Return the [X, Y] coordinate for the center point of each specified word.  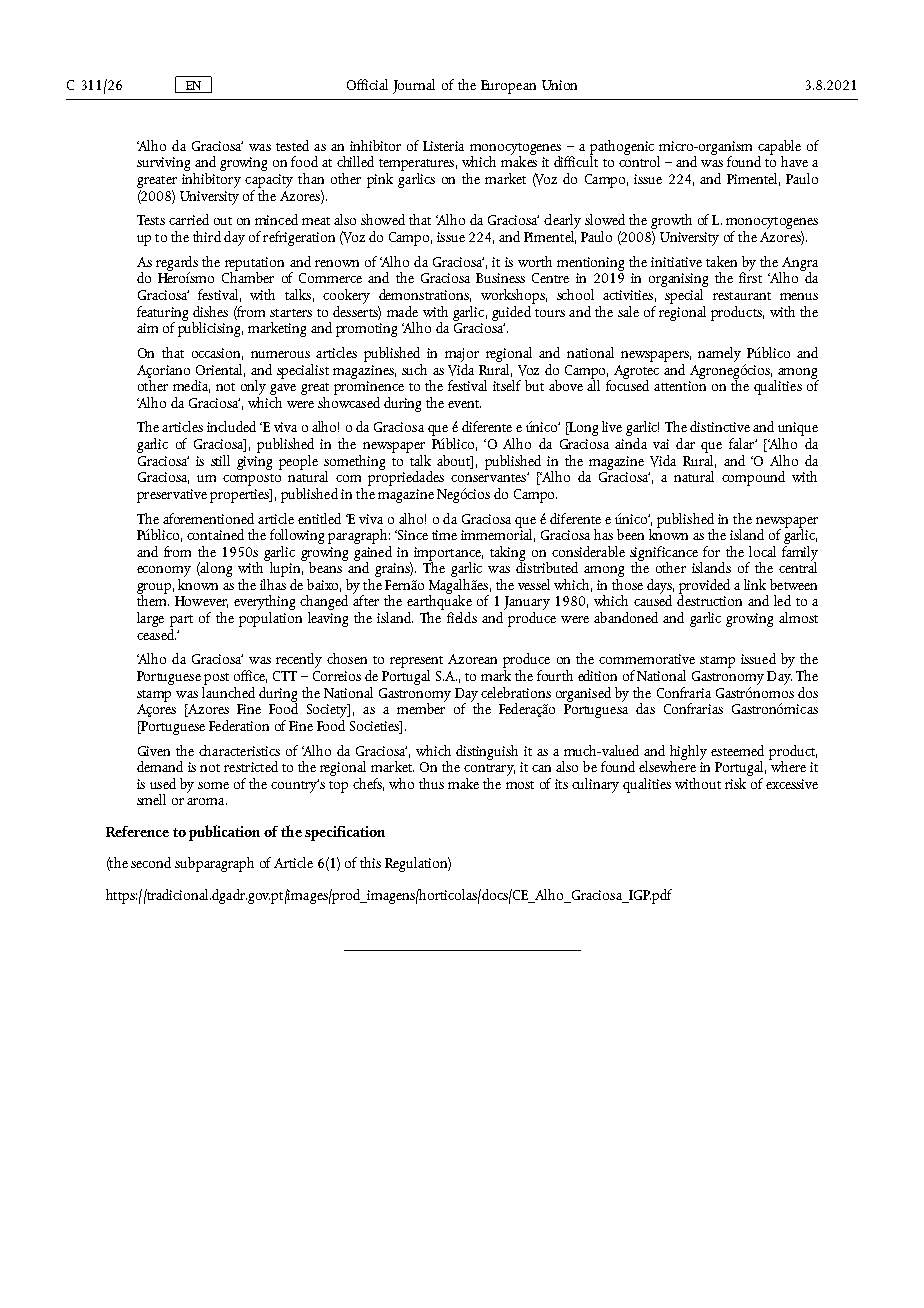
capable [779, 148]
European [508, 87]
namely [719, 354]
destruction [709, 599]
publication [224, 833]
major [462, 355]
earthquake [439, 603]
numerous [280, 354]
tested [292, 145]
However [201, 602]
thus [431, 783]
